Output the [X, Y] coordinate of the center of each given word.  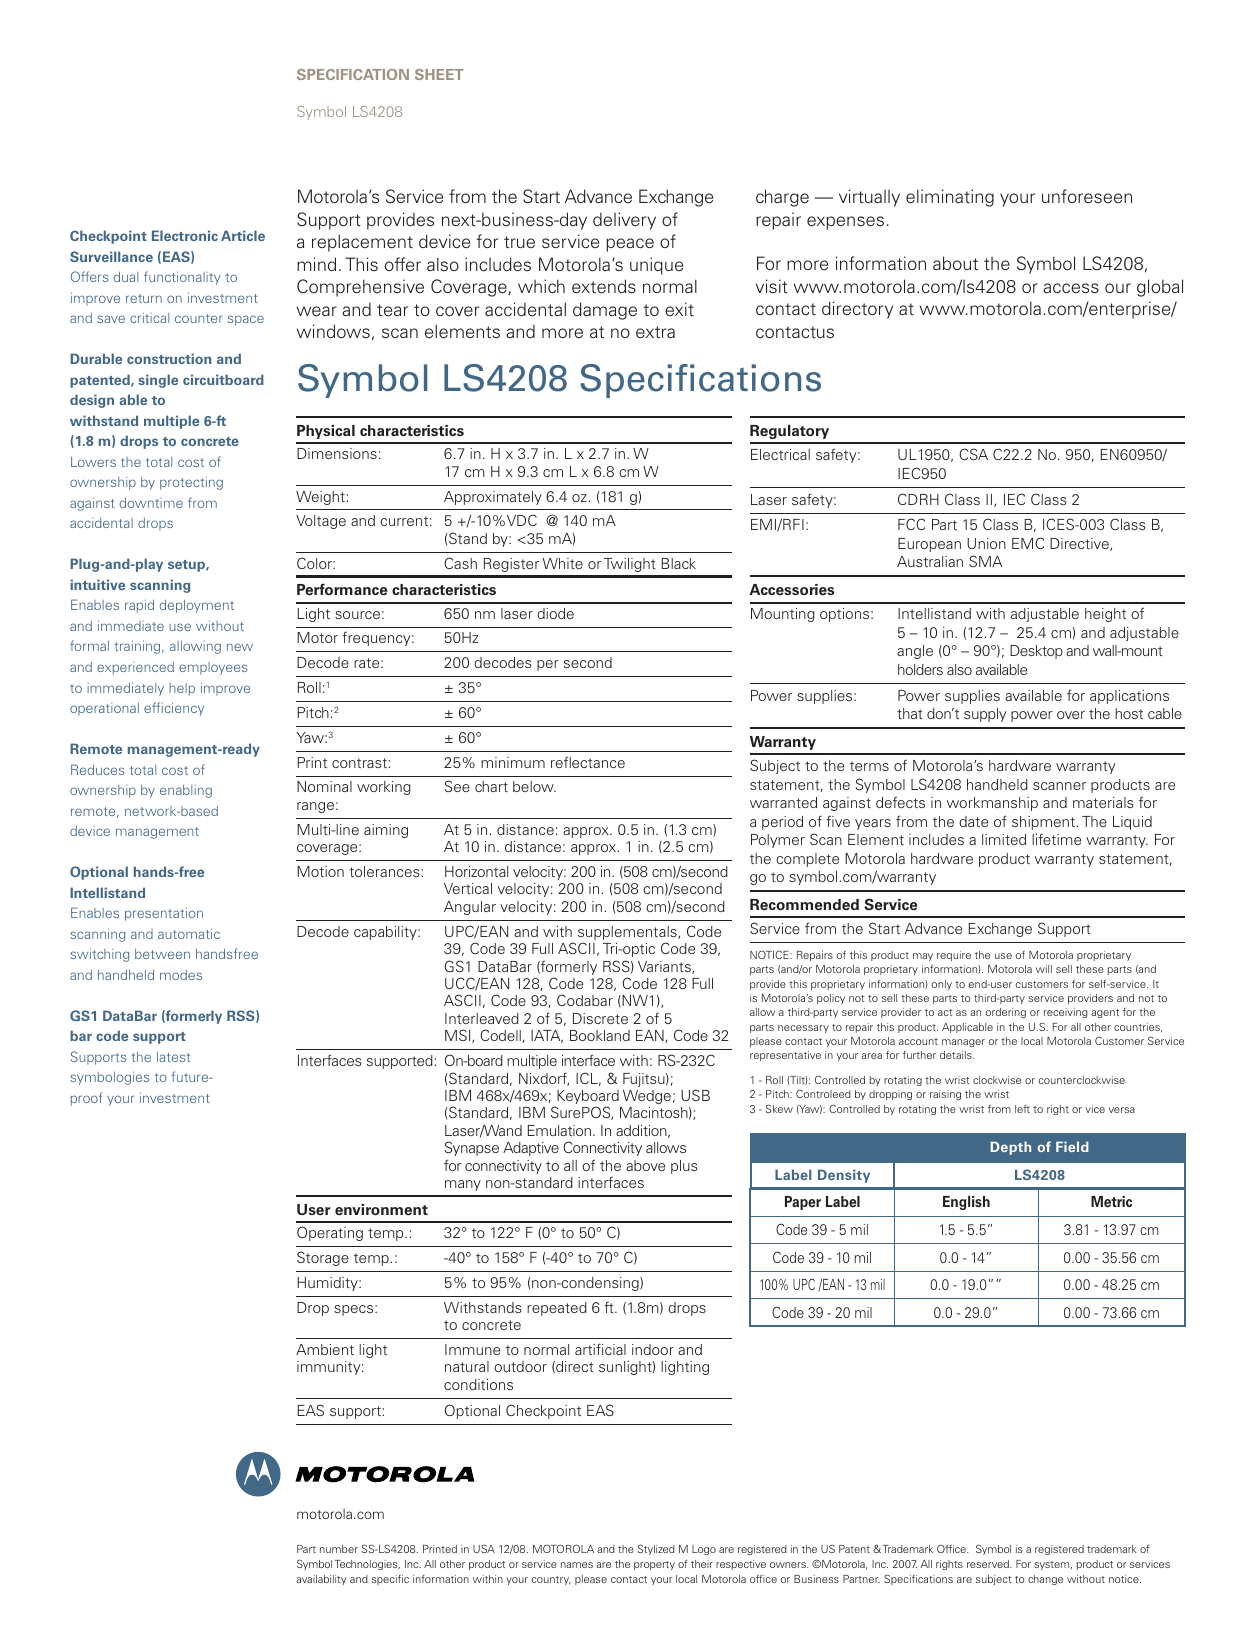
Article [243, 235]
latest [173, 1057]
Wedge [647, 1097]
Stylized [656, 1549]
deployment [197, 606]
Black [679, 563]
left [1022, 1109]
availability [321, 1580]
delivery [624, 221]
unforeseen [1087, 196]
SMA [985, 561]
